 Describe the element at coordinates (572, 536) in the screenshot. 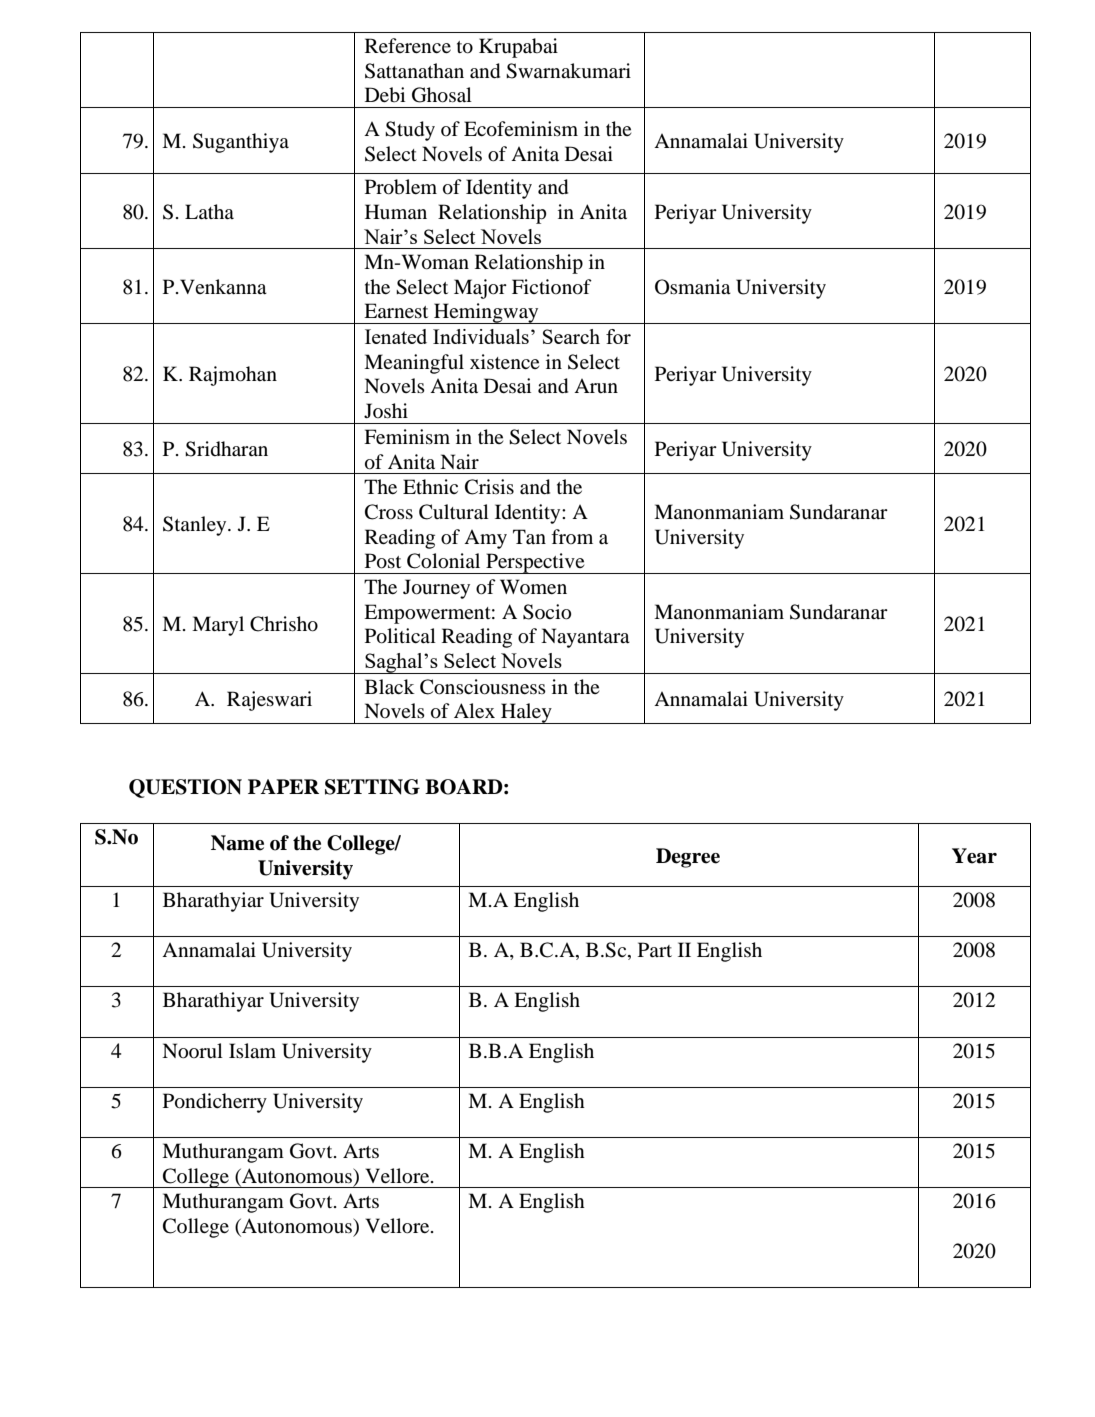

I see `from` at that location.
